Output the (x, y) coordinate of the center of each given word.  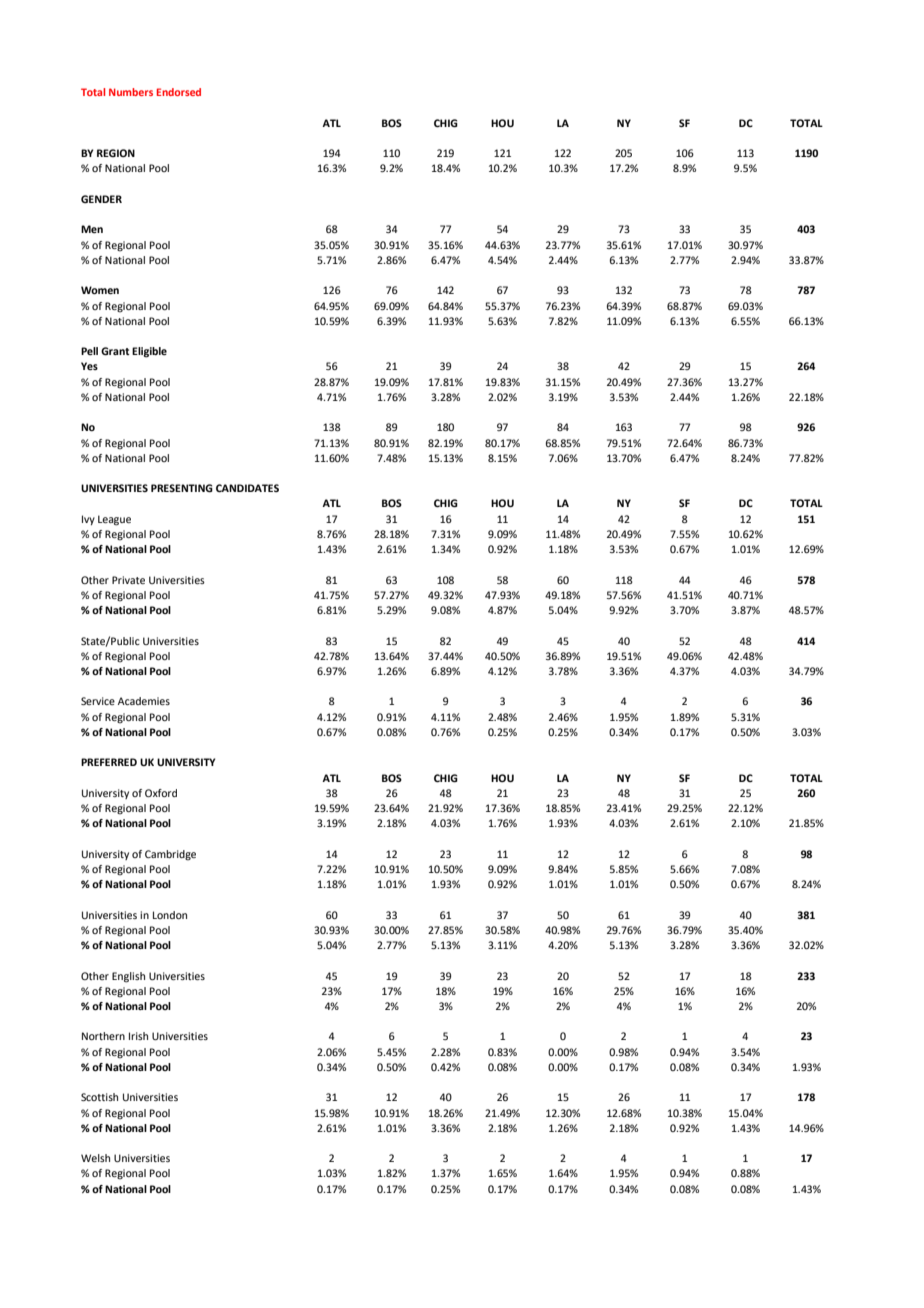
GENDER (101, 199)
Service (98, 701)
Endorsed (179, 92)
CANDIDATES (247, 488)
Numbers (131, 92)
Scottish (99, 1097)
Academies (144, 701)
